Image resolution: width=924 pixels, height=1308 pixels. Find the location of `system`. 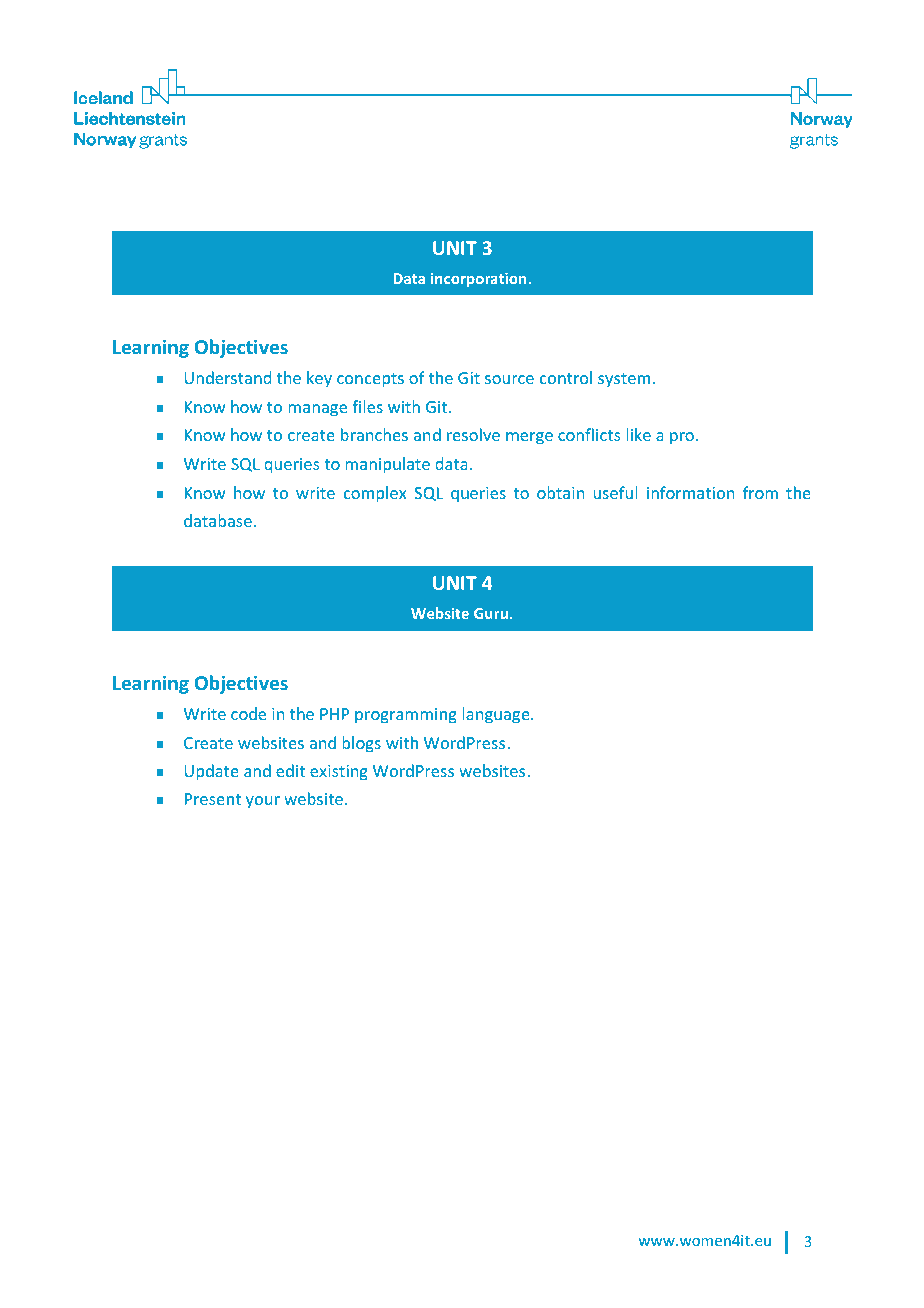

system is located at coordinates (624, 380).
